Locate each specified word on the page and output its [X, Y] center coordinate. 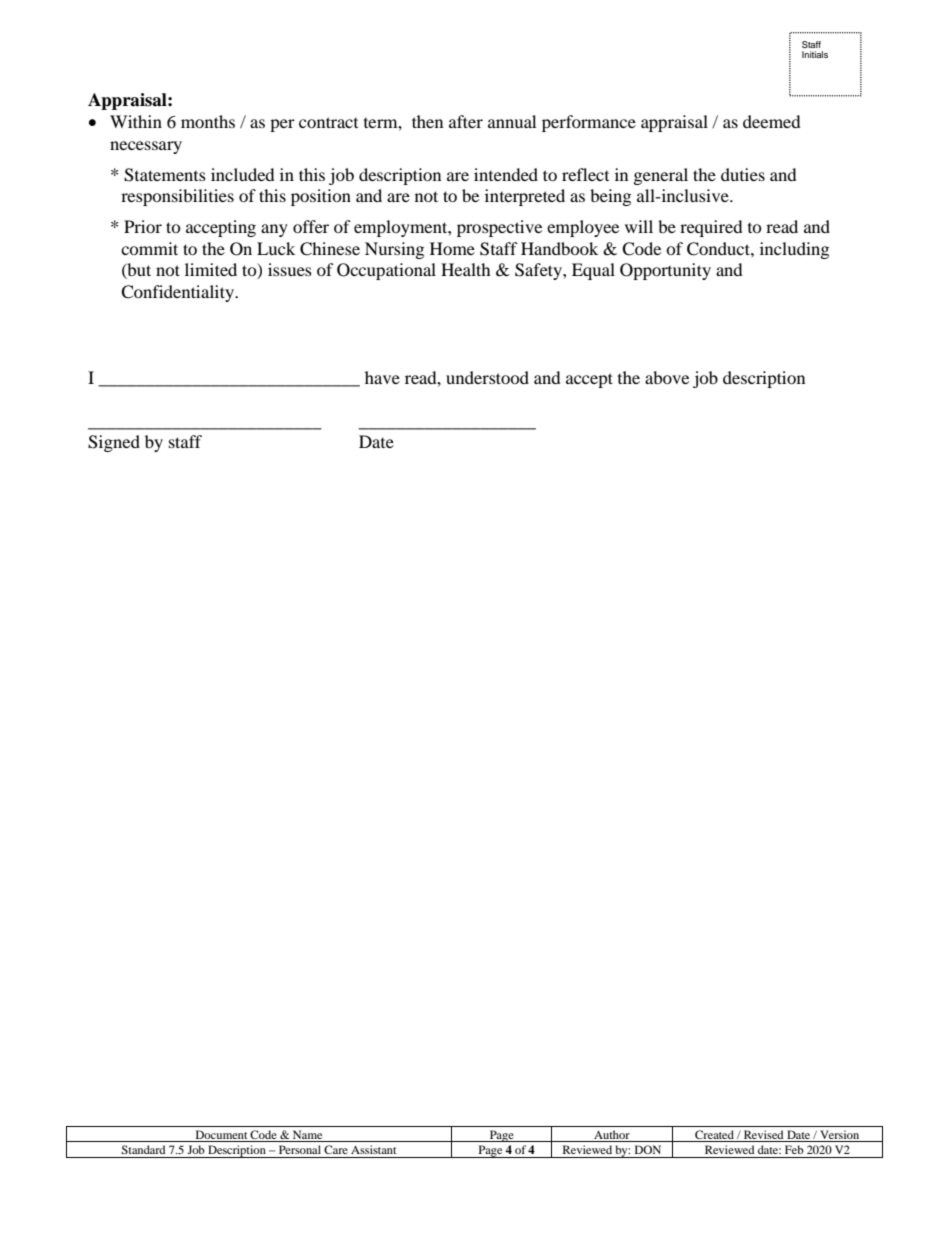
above [667, 377]
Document [221, 1136]
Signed [114, 443]
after [466, 121]
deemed [772, 121]
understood [487, 377]
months [208, 121]
